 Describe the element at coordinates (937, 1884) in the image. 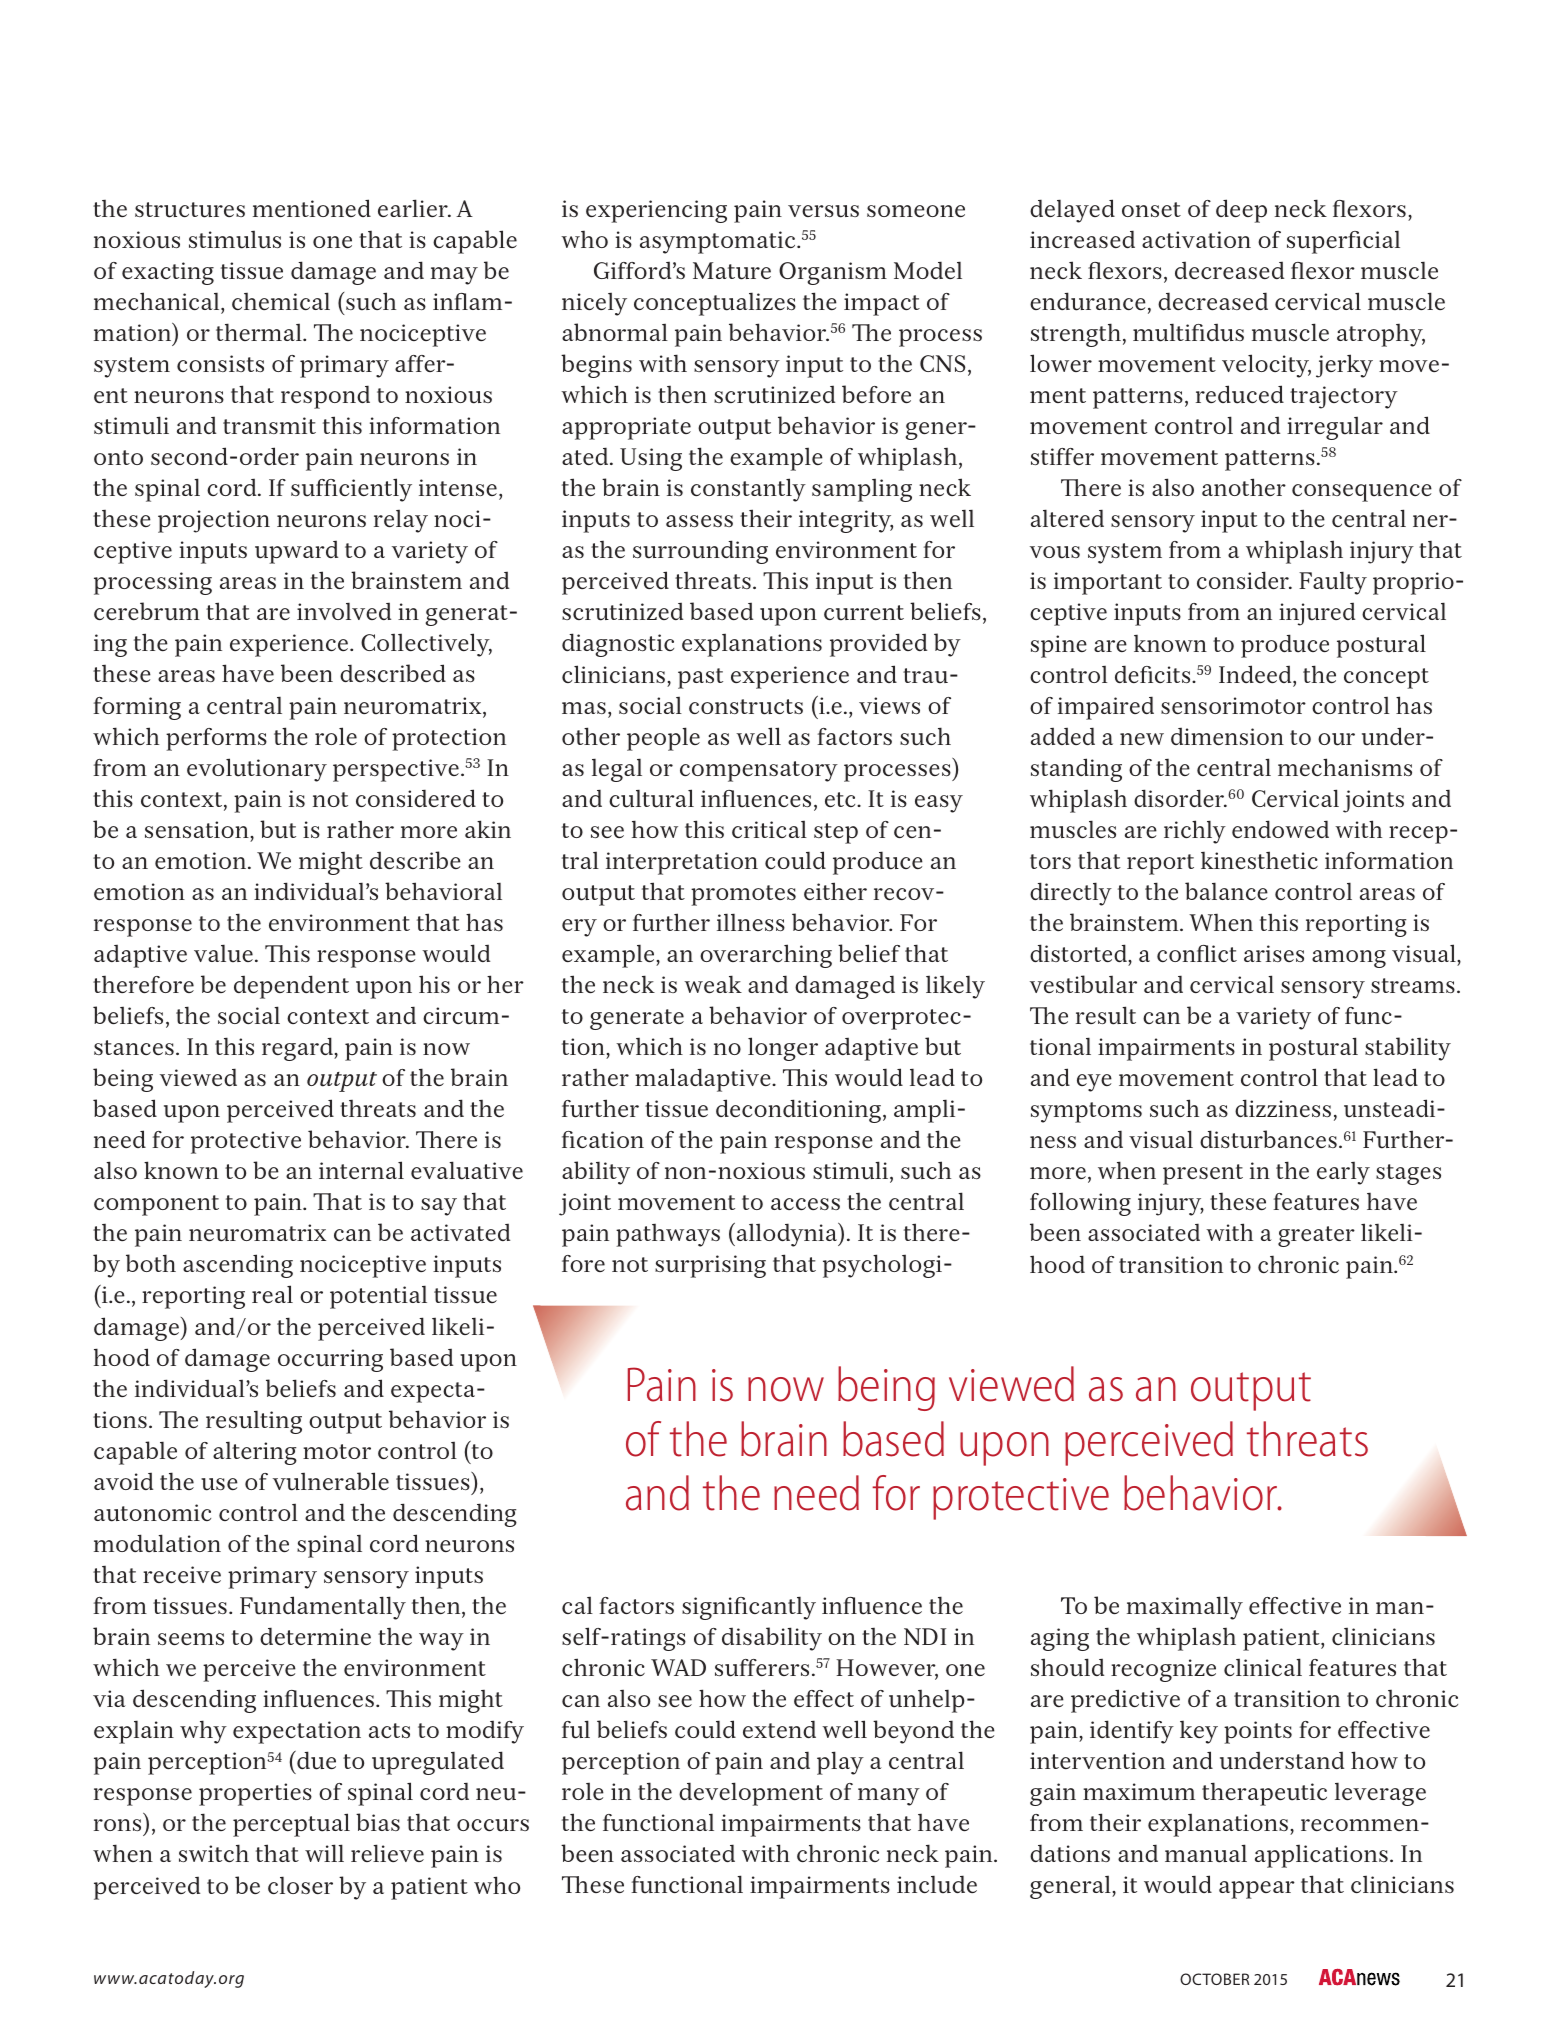

I see `include` at that location.
